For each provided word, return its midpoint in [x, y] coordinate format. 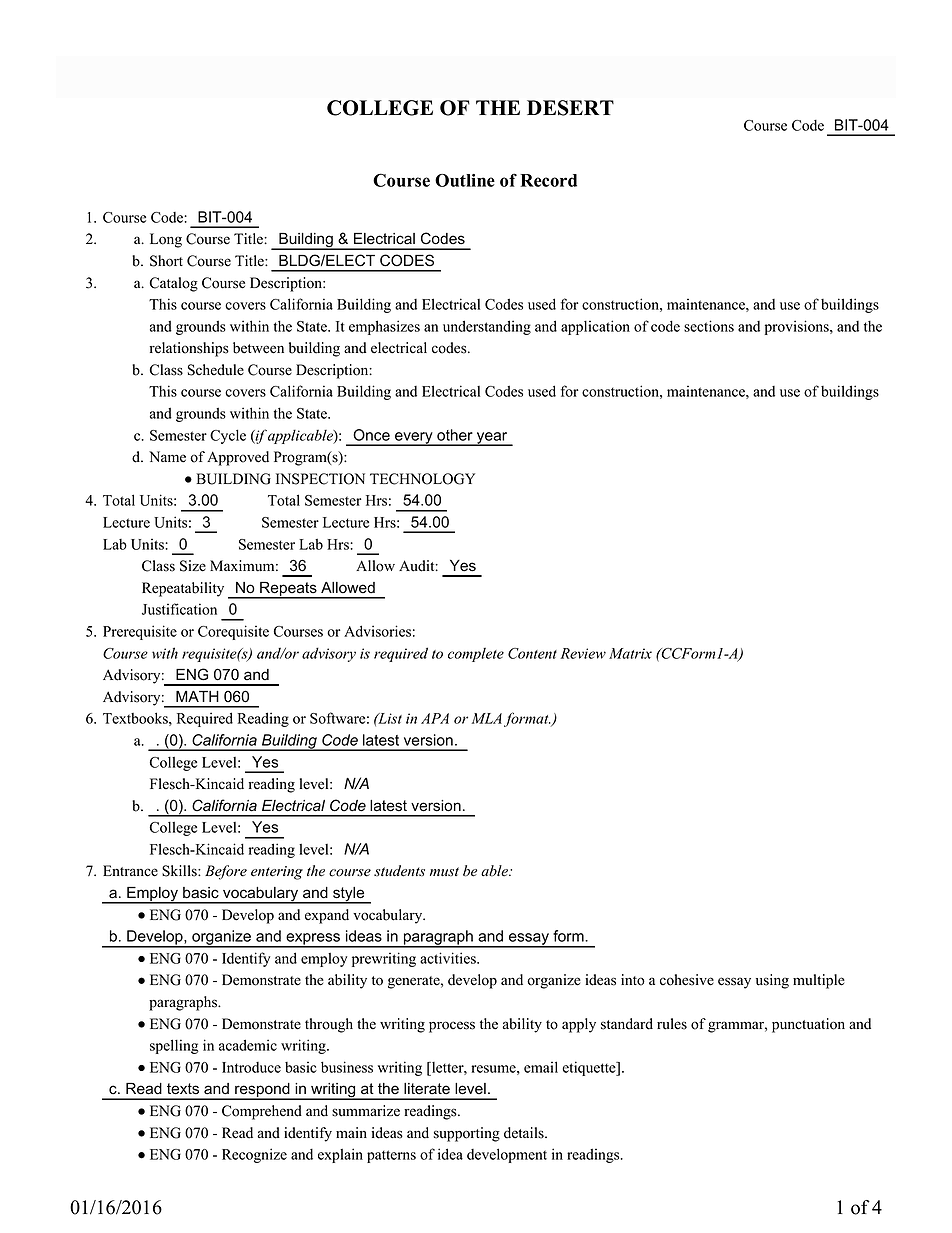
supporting [467, 1134]
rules [672, 1024]
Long [166, 240]
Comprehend [262, 1112]
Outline [465, 180]
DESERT [570, 108]
